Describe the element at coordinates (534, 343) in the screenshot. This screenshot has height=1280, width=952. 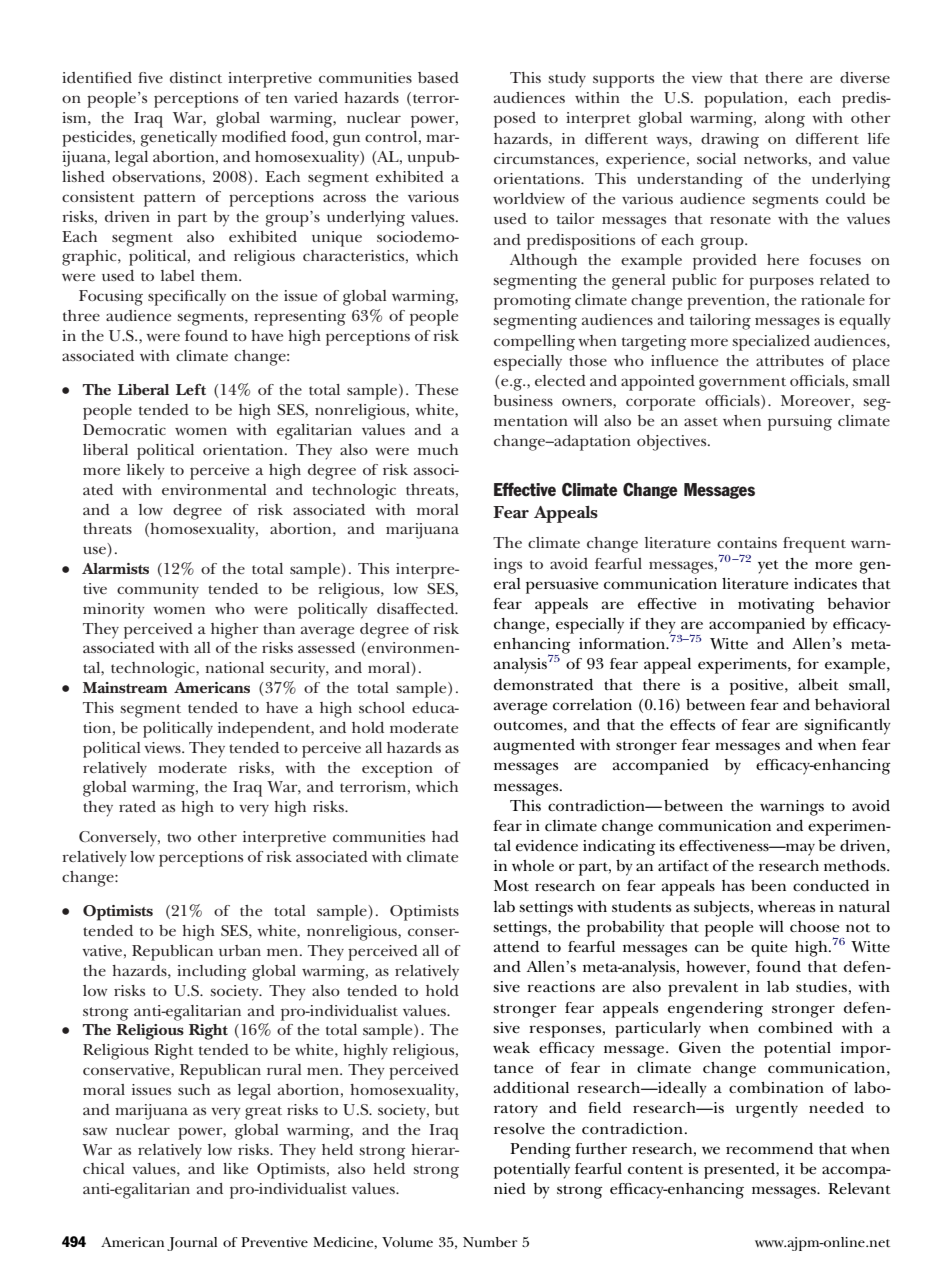
I see `compelling` at that location.
